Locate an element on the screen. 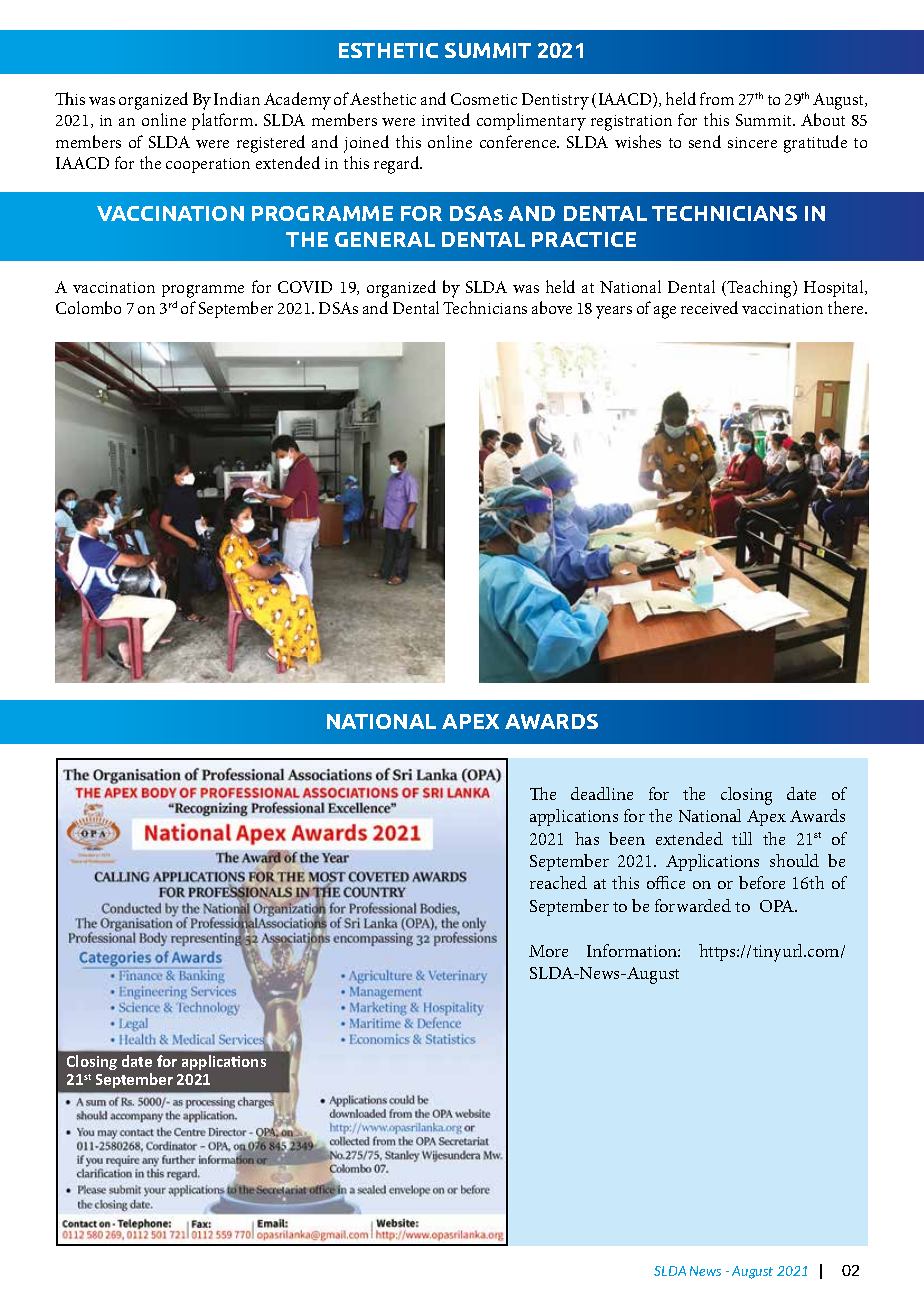  above is located at coordinates (552, 307).
